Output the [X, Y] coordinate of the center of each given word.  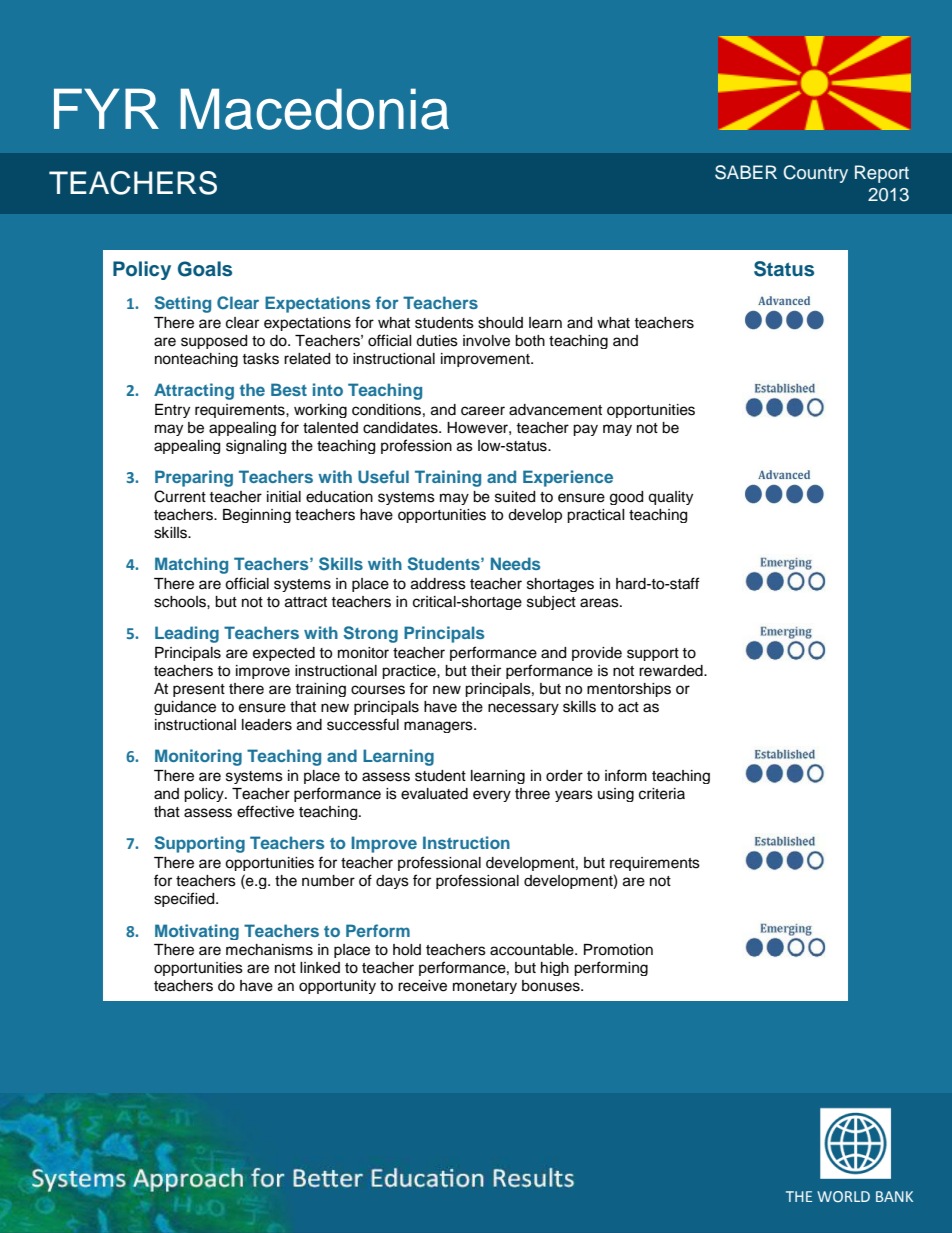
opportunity [337, 987]
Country [815, 174]
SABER [746, 172]
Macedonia [314, 109]
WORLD [843, 1196]
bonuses [552, 986]
